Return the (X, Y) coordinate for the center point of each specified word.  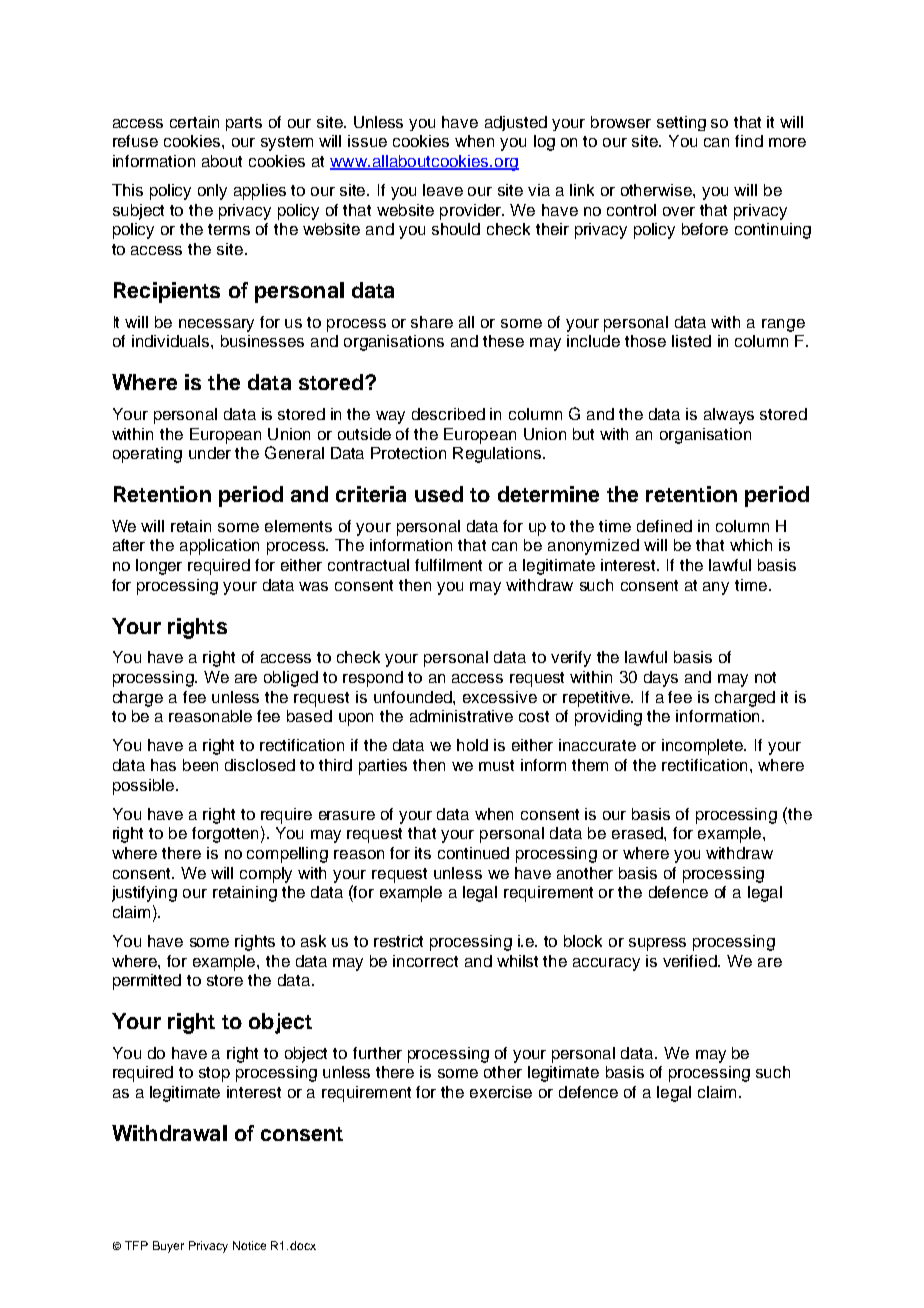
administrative (461, 716)
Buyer (168, 1247)
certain (194, 122)
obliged (291, 679)
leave (443, 190)
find (749, 141)
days (661, 679)
